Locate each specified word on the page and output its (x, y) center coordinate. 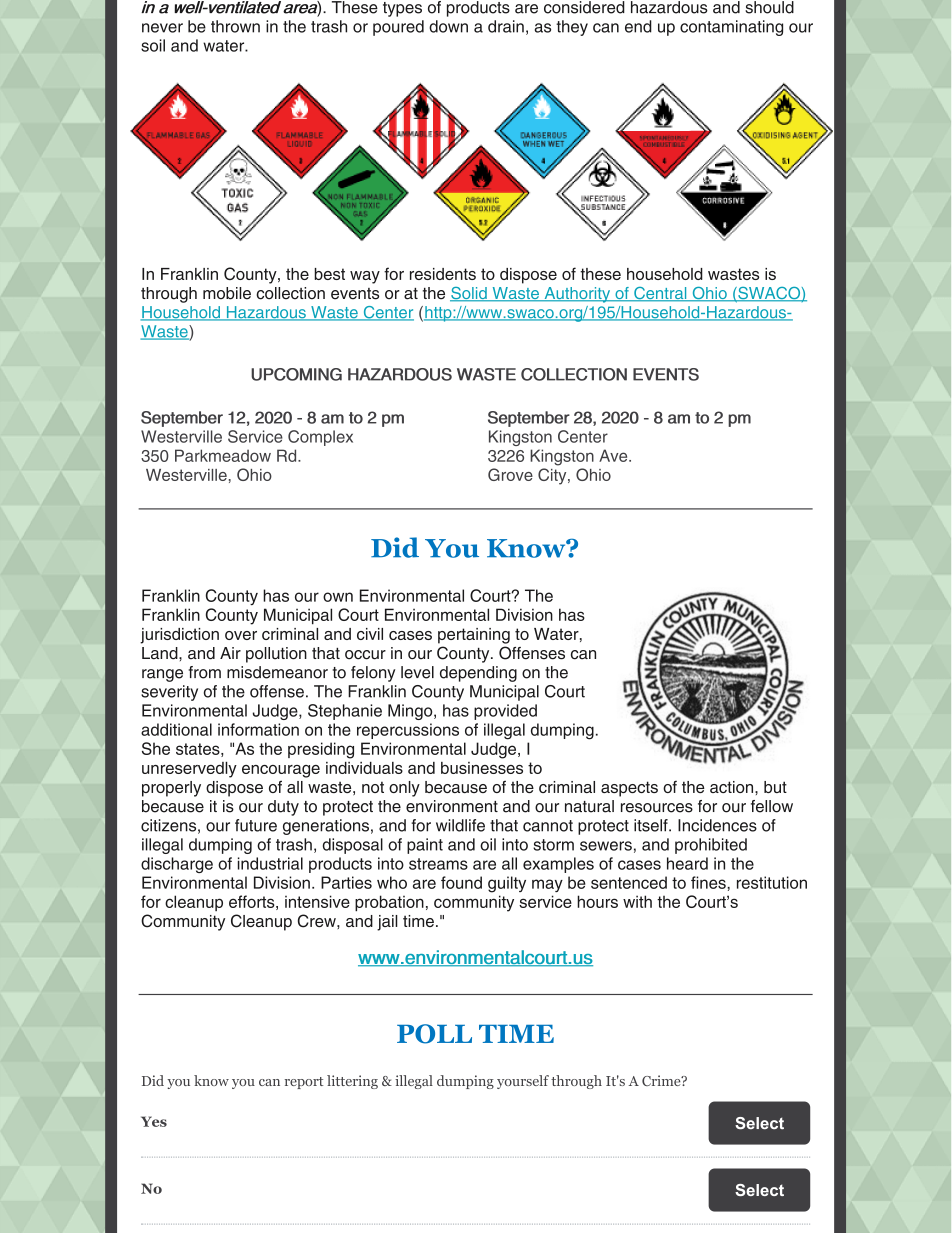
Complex (320, 438)
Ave (614, 455)
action (733, 787)
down (448, 26)
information (258, 729)
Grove (510, 474)
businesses (482, 768)
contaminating (731, 28)
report (304, 1083)
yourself (523, 1082)
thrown (235, 26)
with (637, 901)
